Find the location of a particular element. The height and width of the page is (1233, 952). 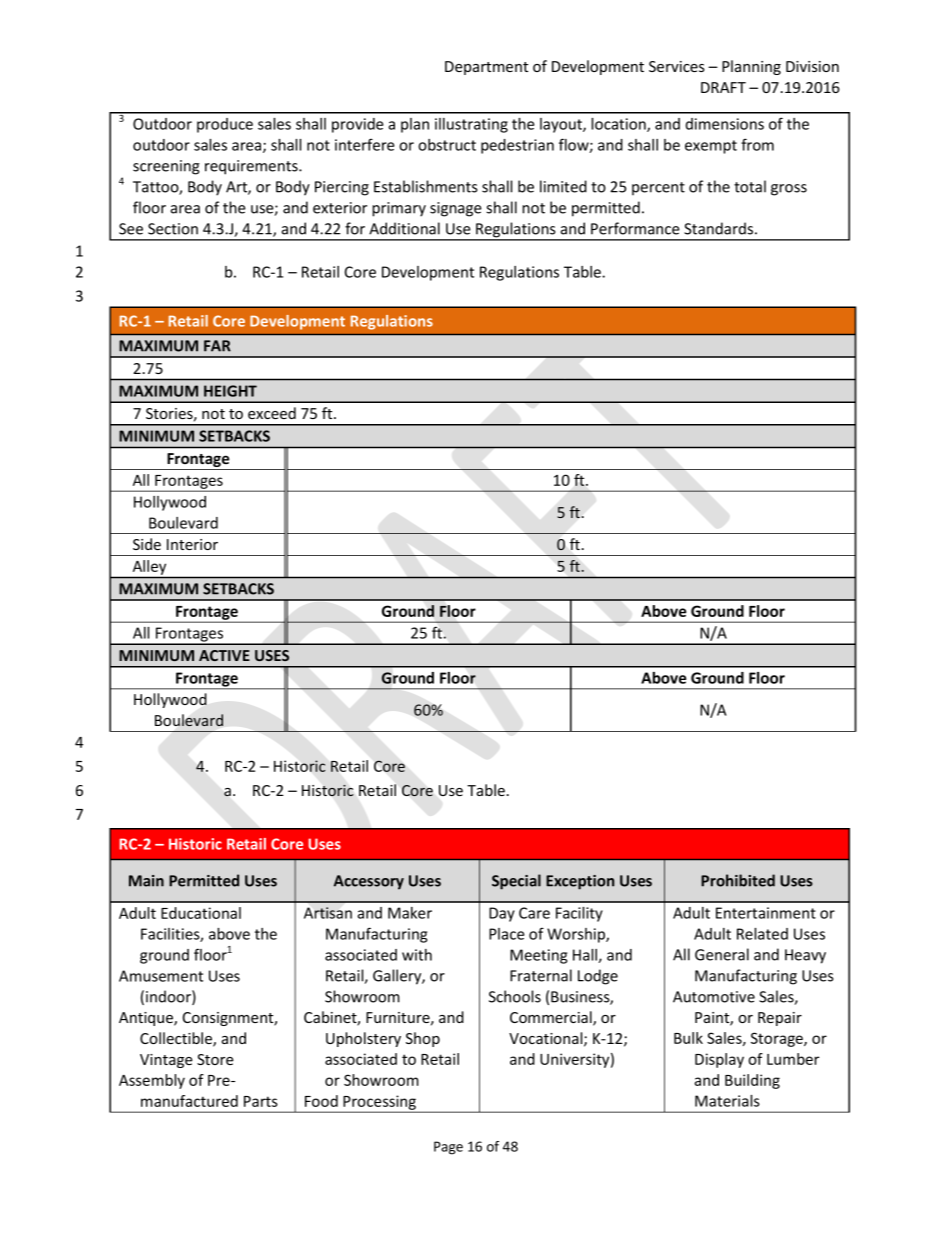

produce is located at coordinates (225, 125).
